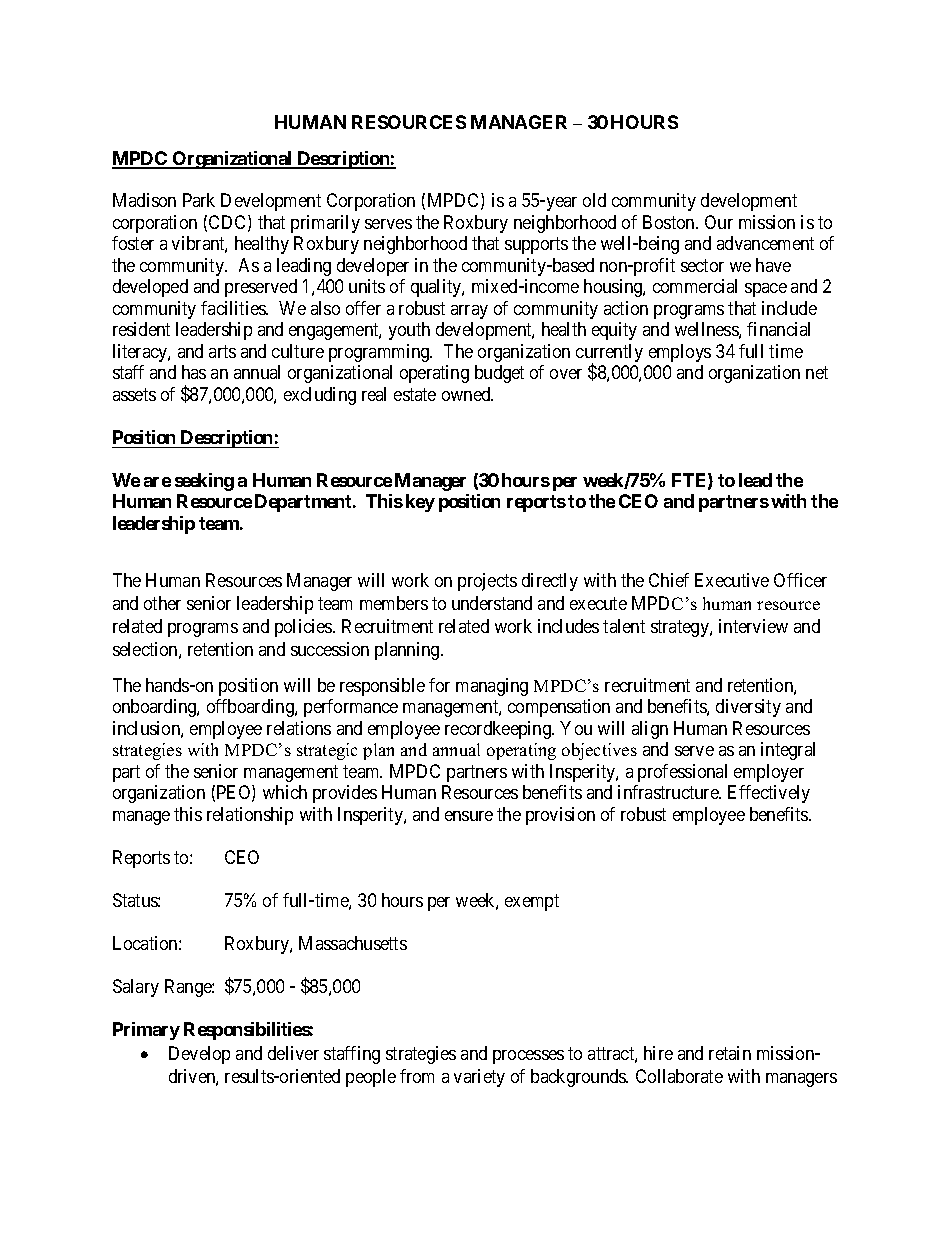  What do you see at coordinates (146, 1031) in the screenshot?
I see `Primary` at bounding box center [146, 1031].
